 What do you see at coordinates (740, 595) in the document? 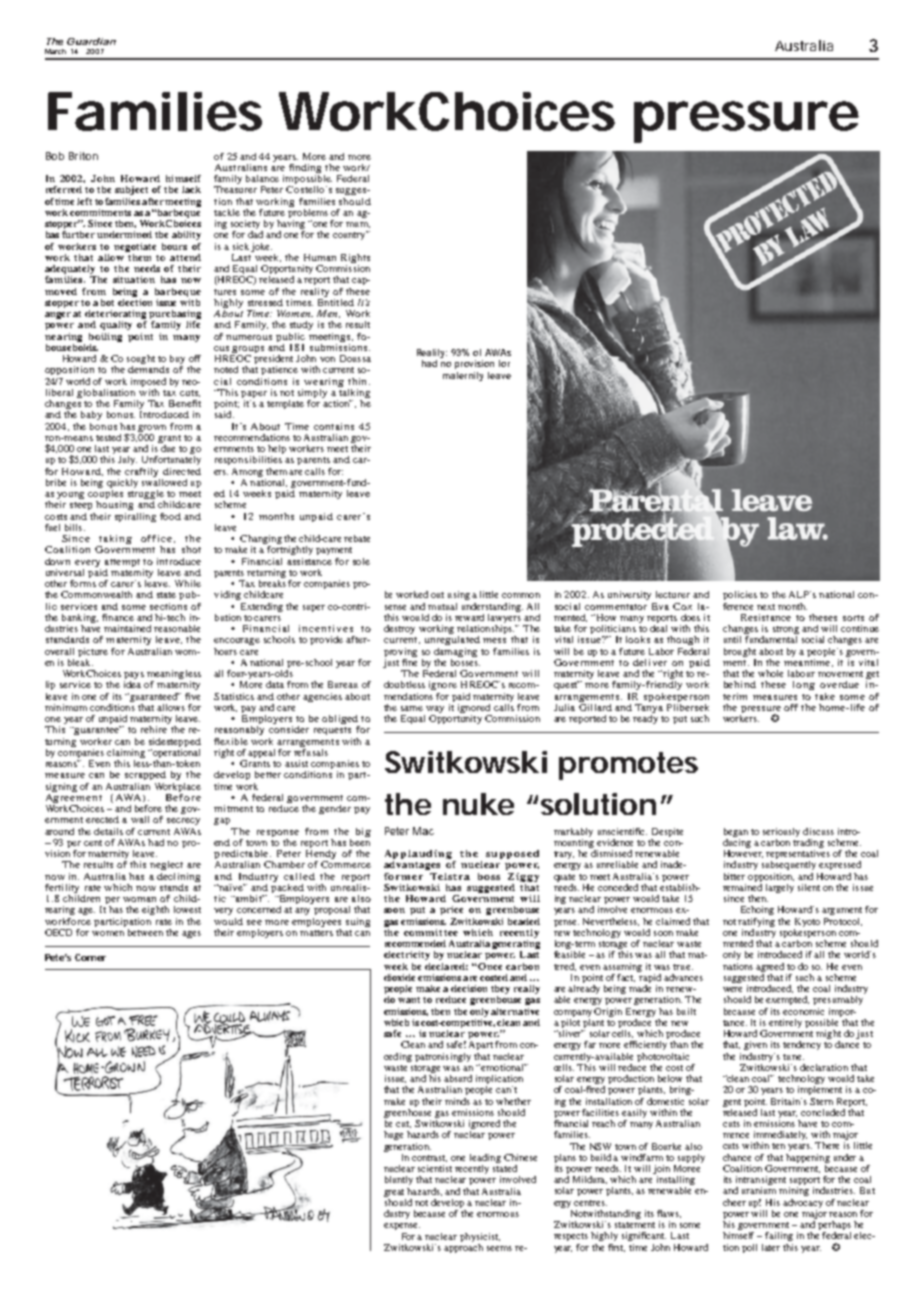
I see `policies` at bounding box center [740, 595].
